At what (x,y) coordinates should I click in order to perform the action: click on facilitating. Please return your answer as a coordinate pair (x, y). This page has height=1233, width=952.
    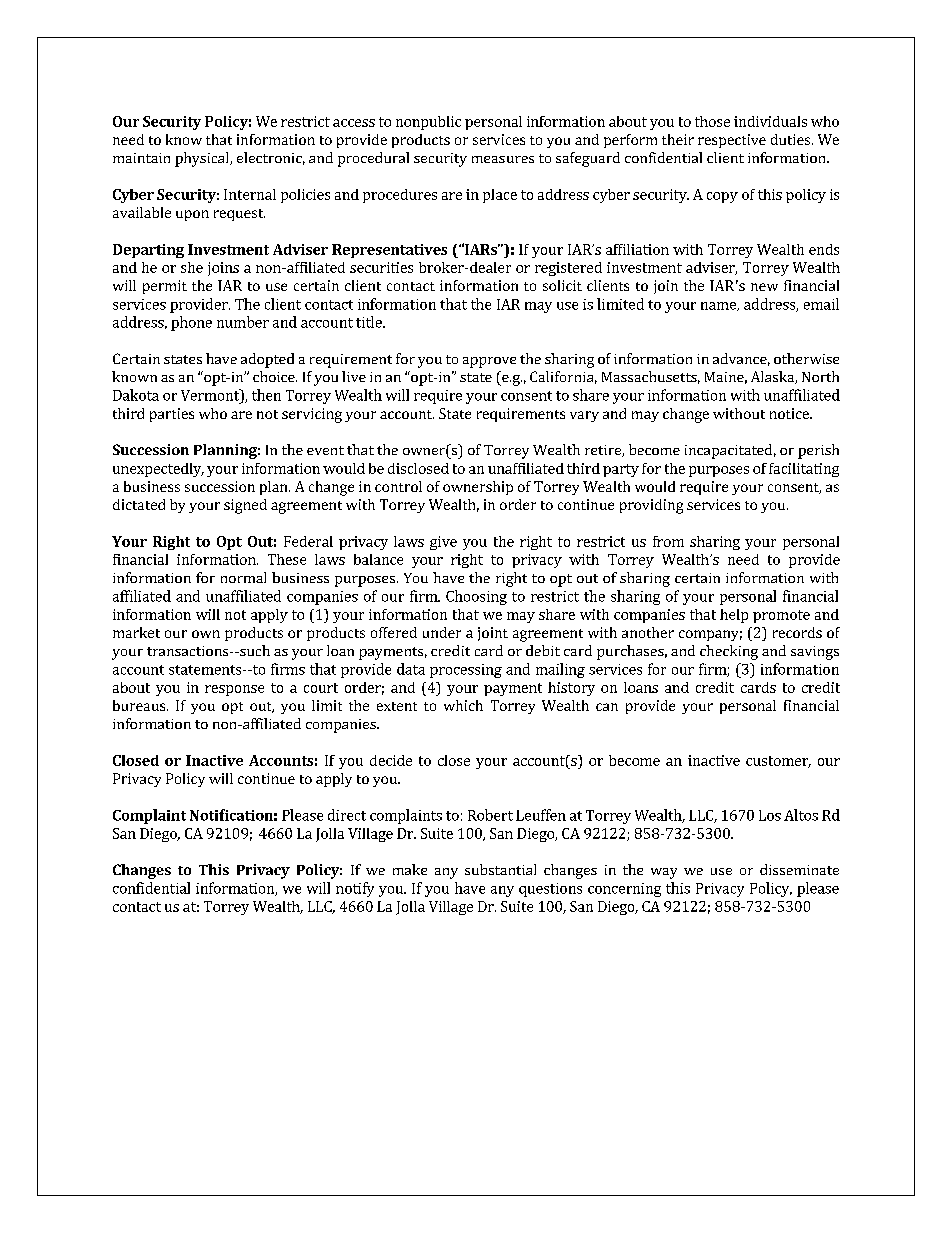
    Looking at the image, I should click on (804, 470).
